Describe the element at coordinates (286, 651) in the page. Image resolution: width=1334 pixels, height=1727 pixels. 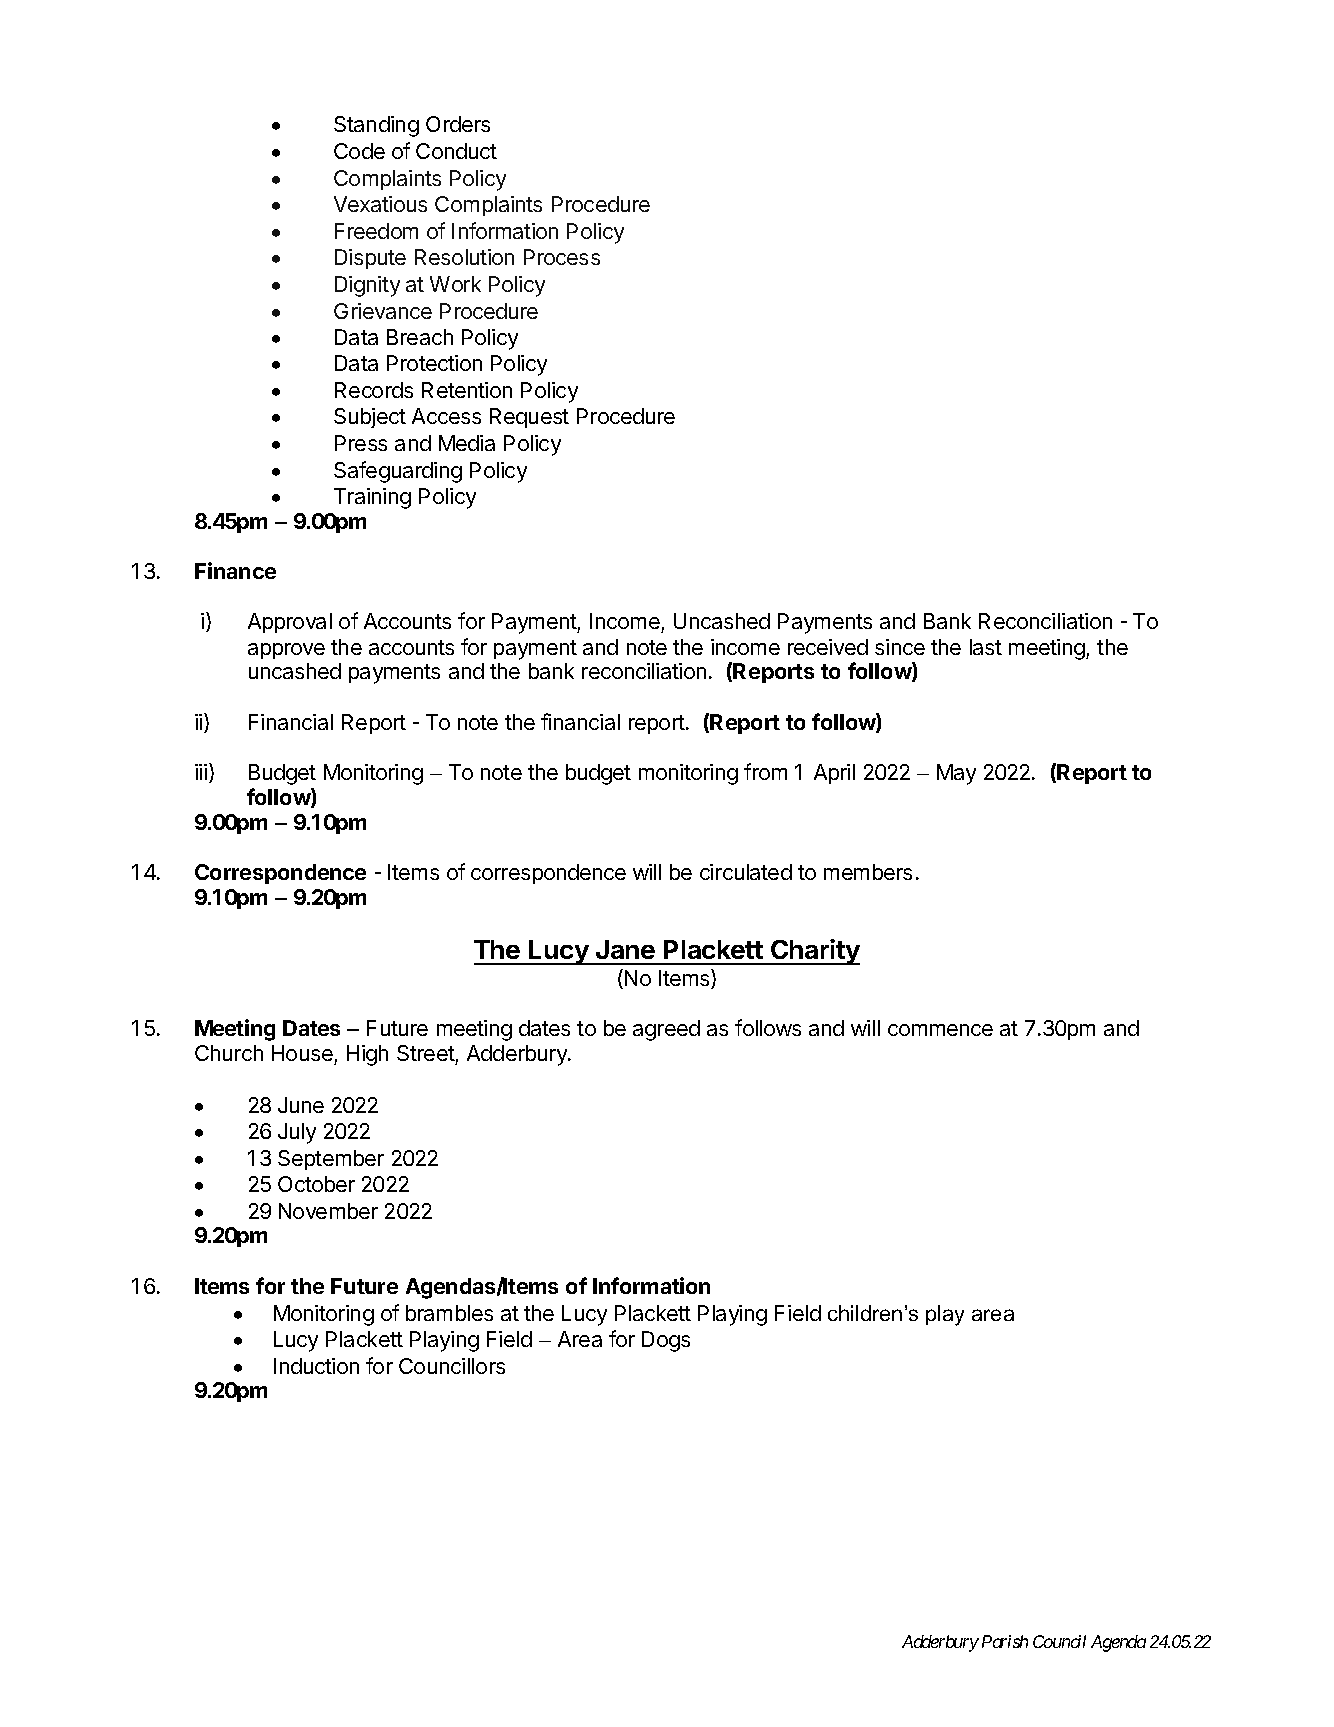
I see `approve` at that location.
